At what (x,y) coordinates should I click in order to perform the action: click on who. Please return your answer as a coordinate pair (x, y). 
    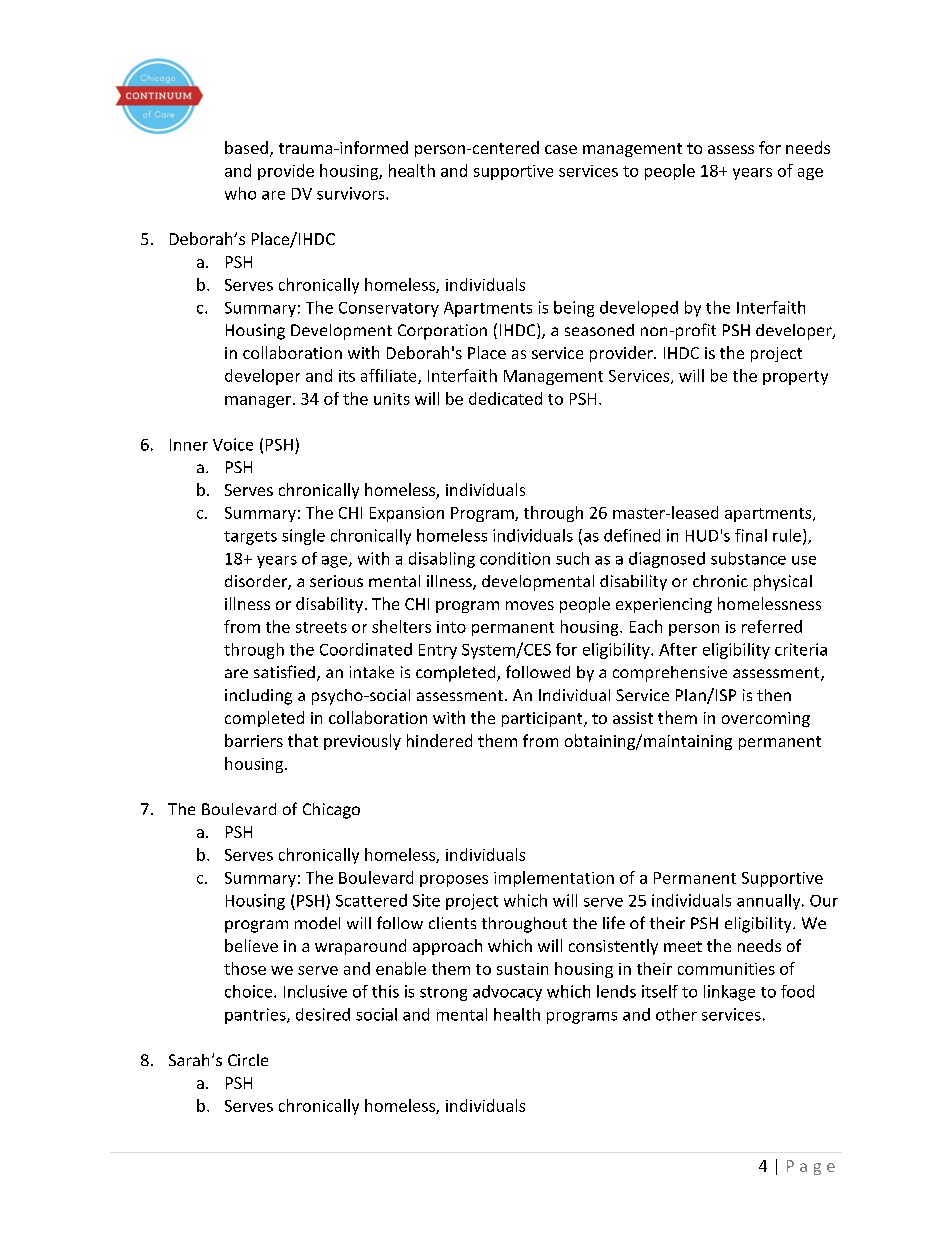
    Looking at the image, I should click on (240, 193).
